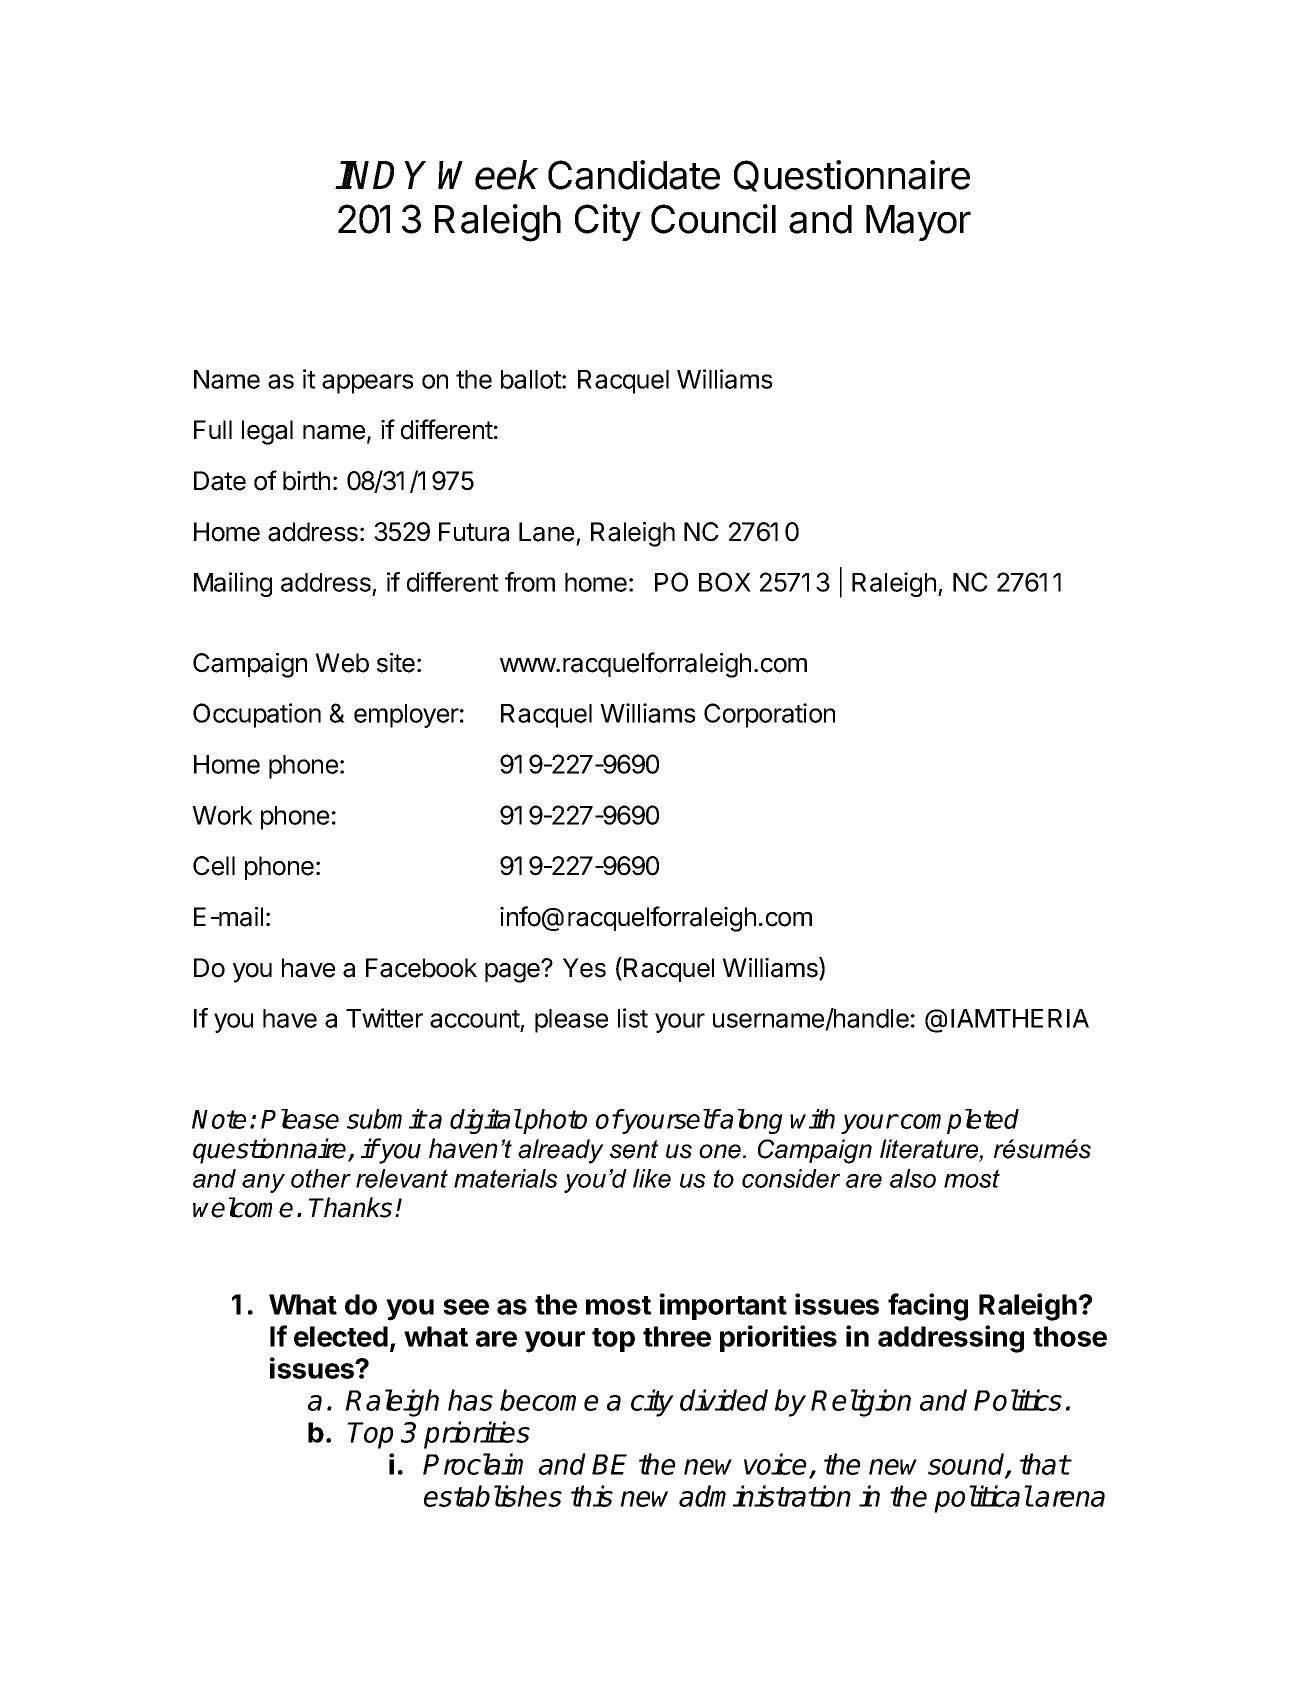 This screenshot has height=1690, width=1306. Describe the element at coordinates (341, 1336) in the screenshot. I see `elected` at that location.
